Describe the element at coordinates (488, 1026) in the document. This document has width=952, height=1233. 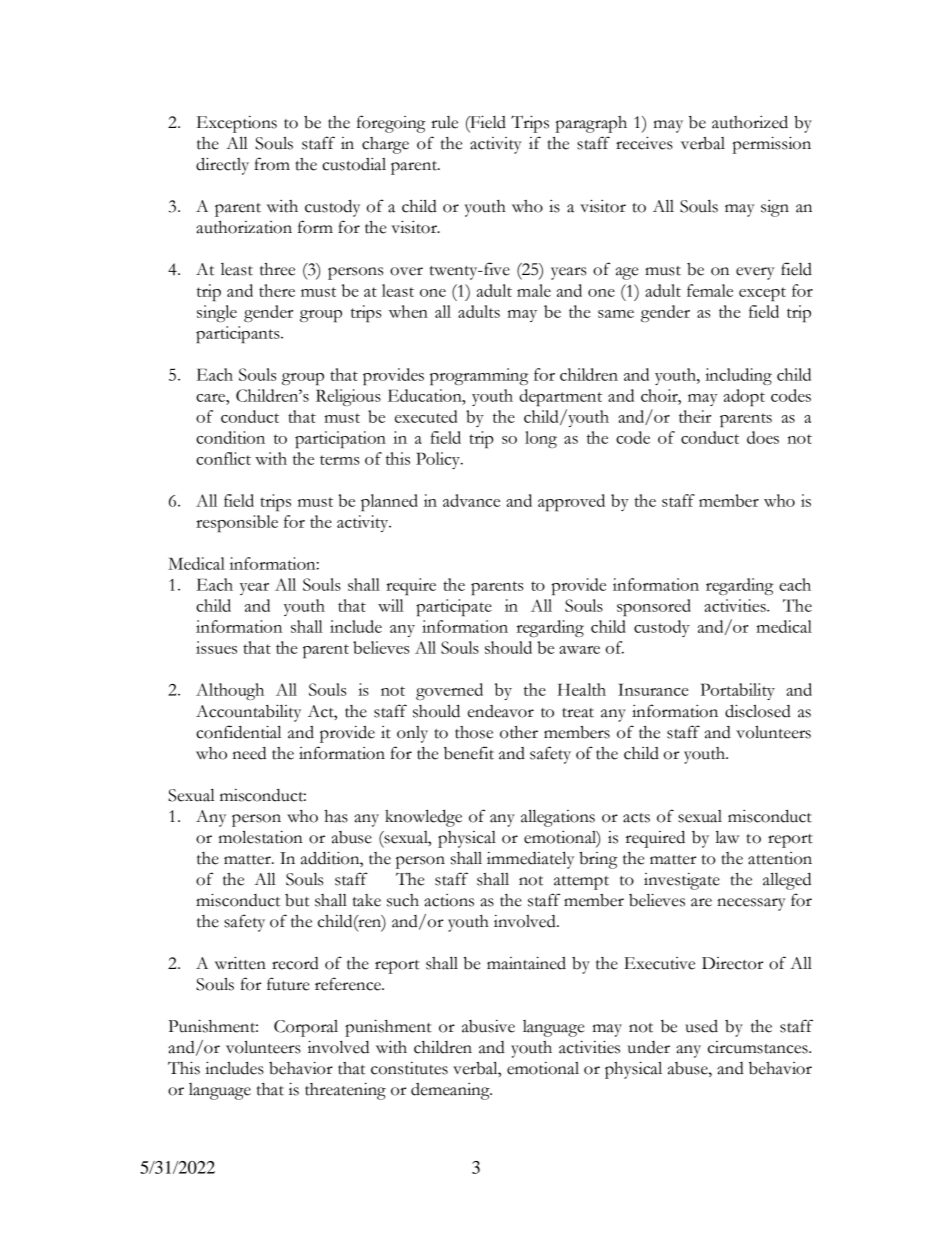
I see `abusive` at that location.
